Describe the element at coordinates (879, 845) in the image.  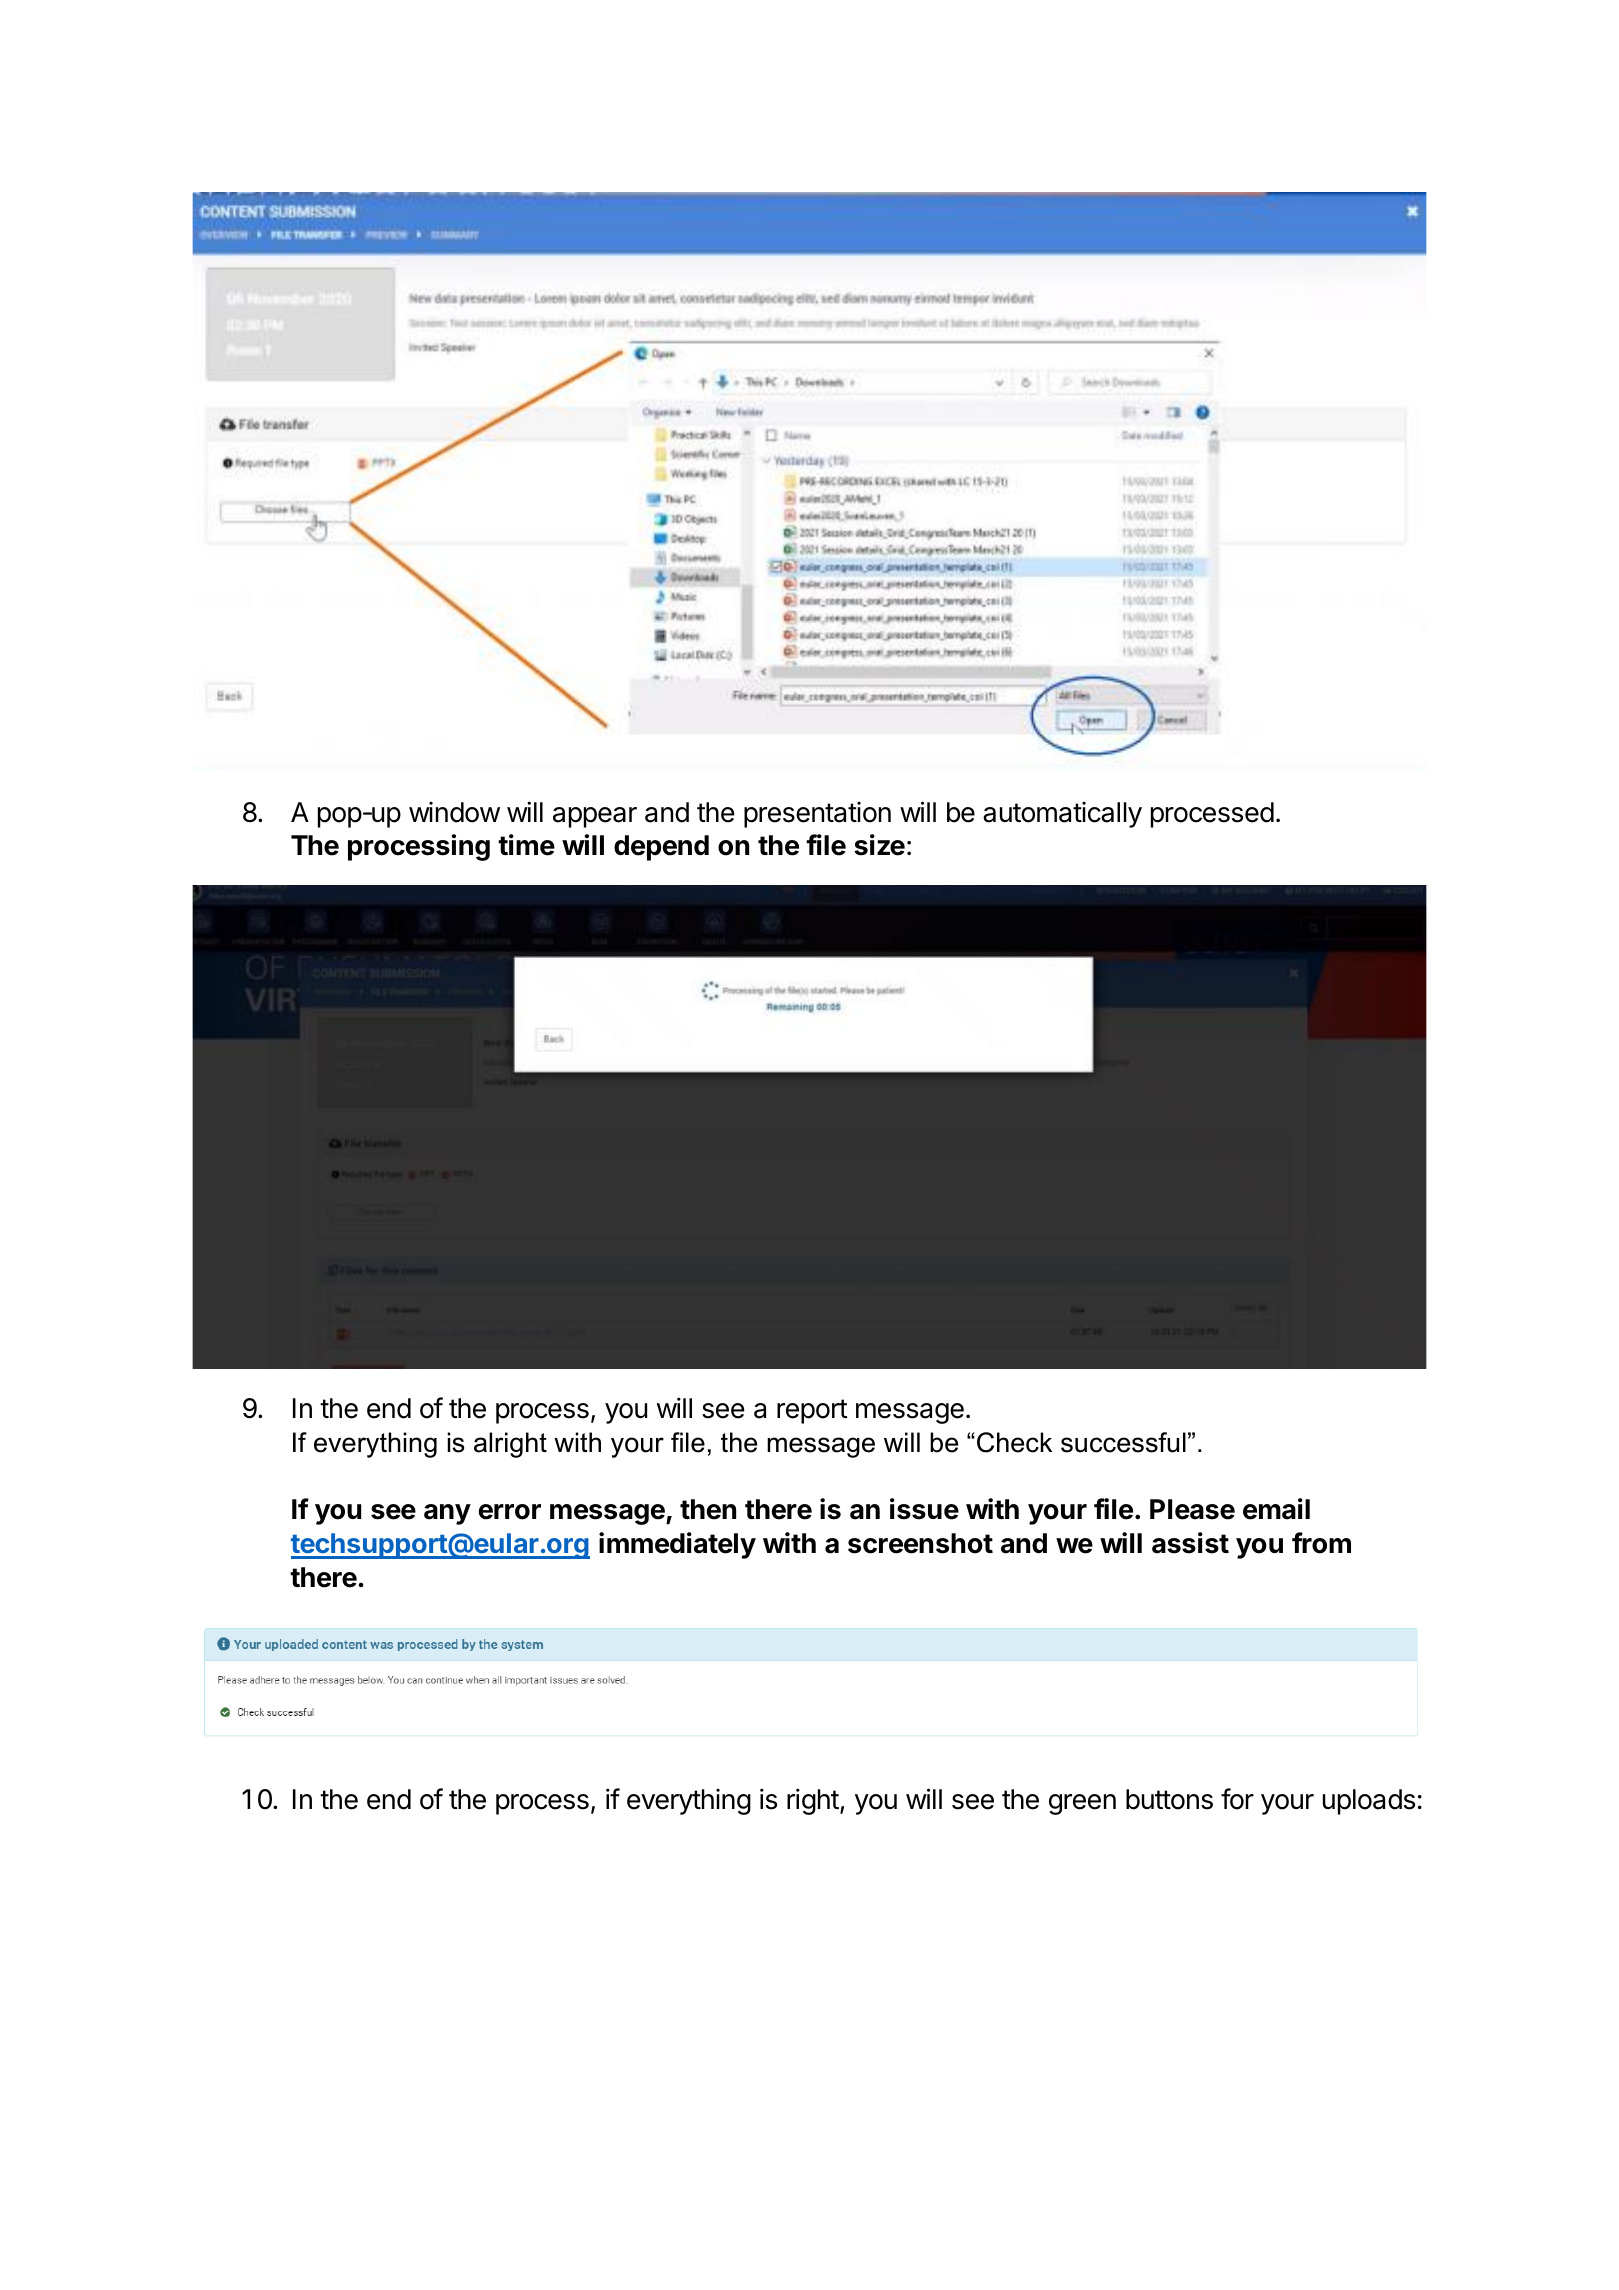
I see `size` at that location.
